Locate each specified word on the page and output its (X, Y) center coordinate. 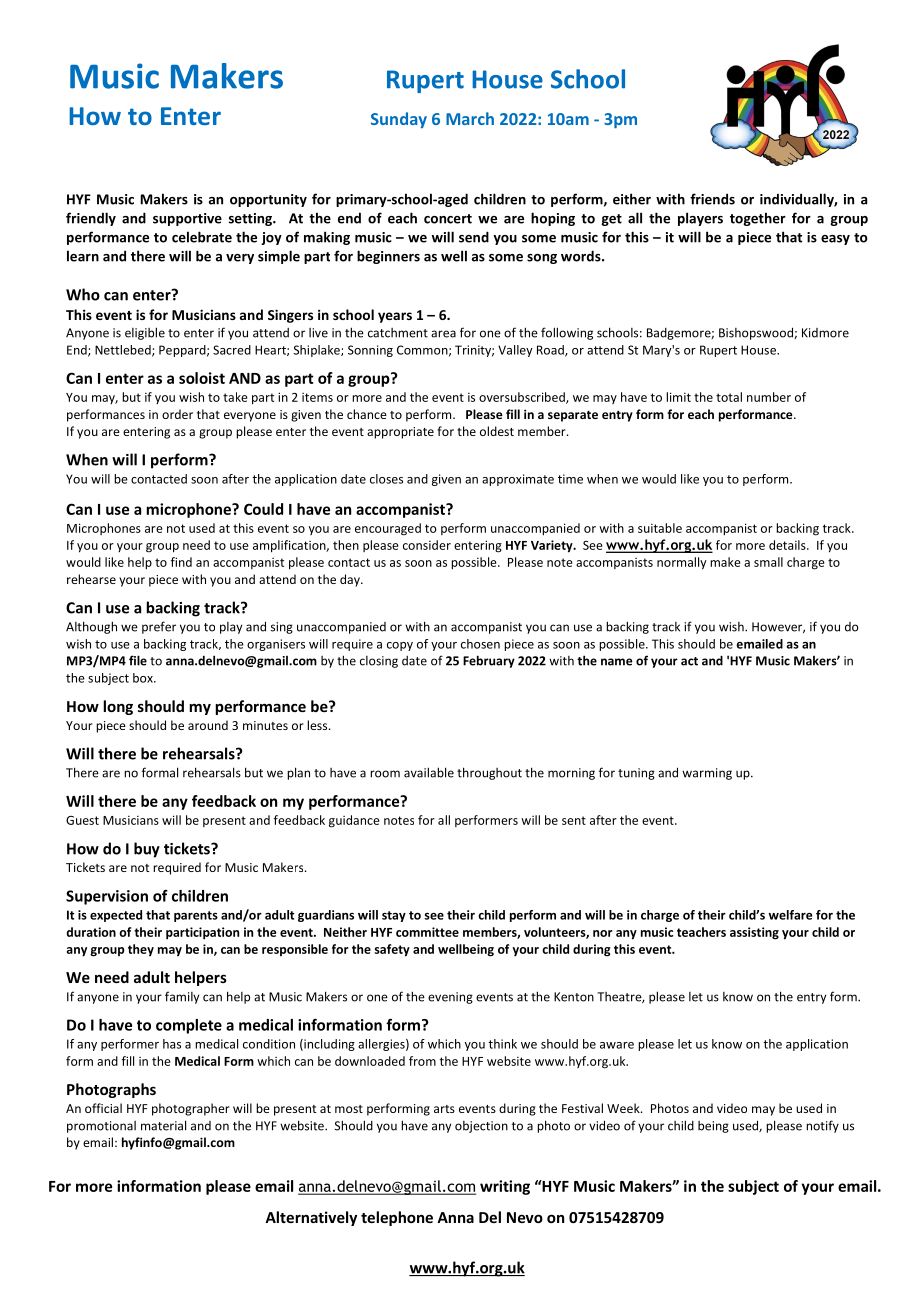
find (181, 562)
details (788, 545)
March (470, 118)
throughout (489, 773)
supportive (187, 219)
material (163, 1125)
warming (707, 774)
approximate (518, 480)
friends (712, 199)
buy (147, 850)
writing (505, 1187)
